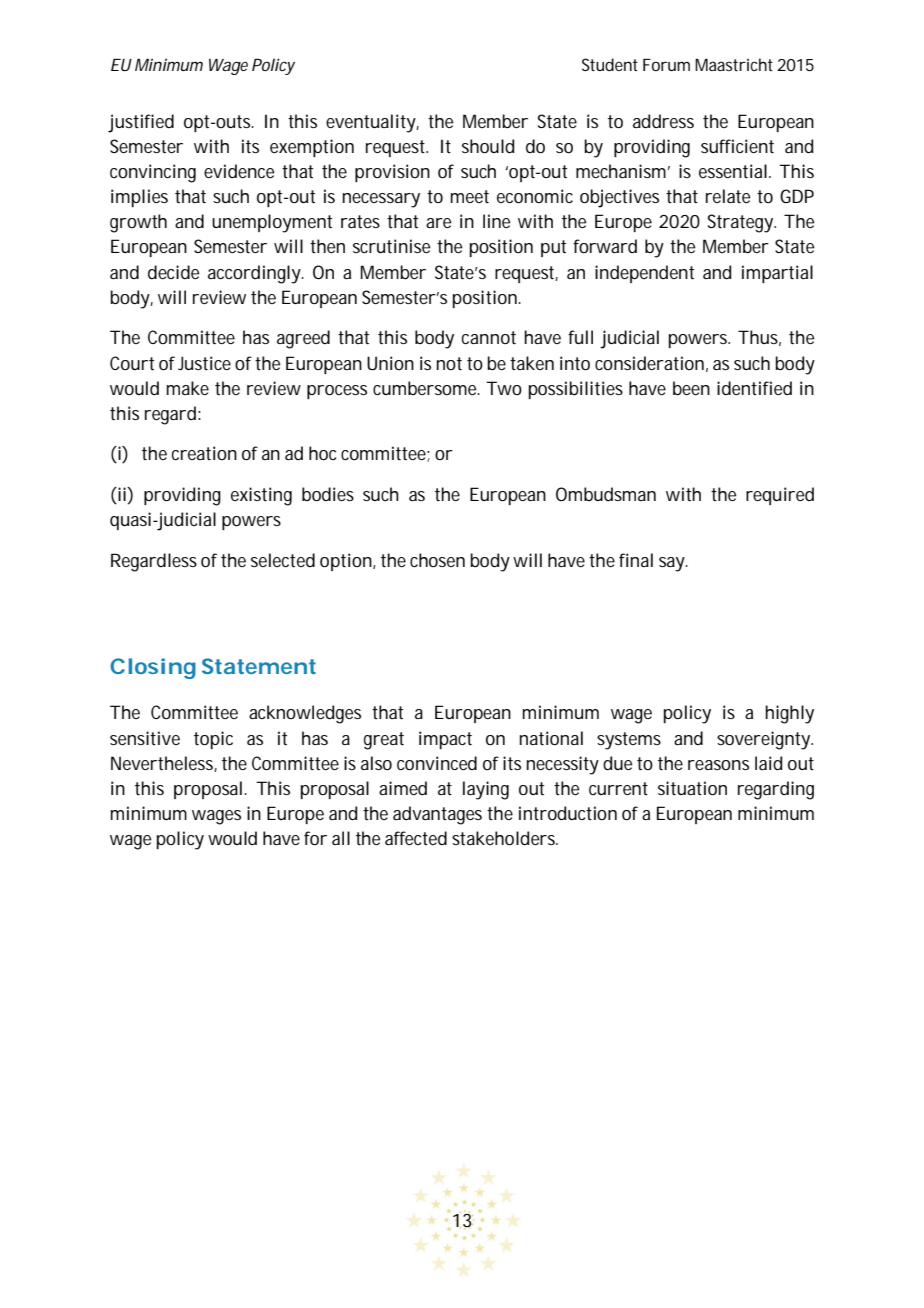 This screenshot has width=924, height=1308. Describe the element at coordinates (488, 146) in the screenshot. I see `should` at that location.
